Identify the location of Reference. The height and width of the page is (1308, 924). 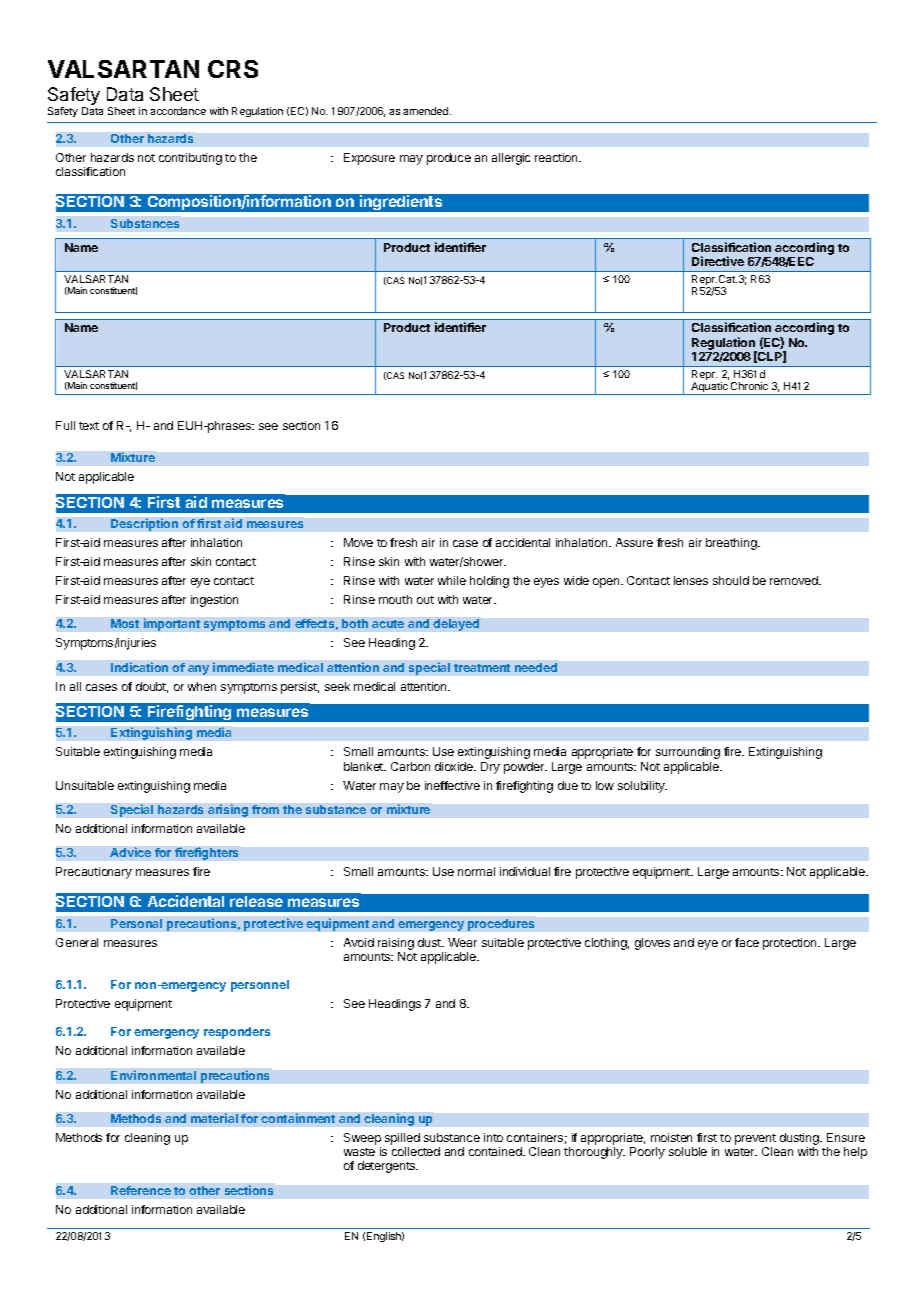
(141, 1190).
